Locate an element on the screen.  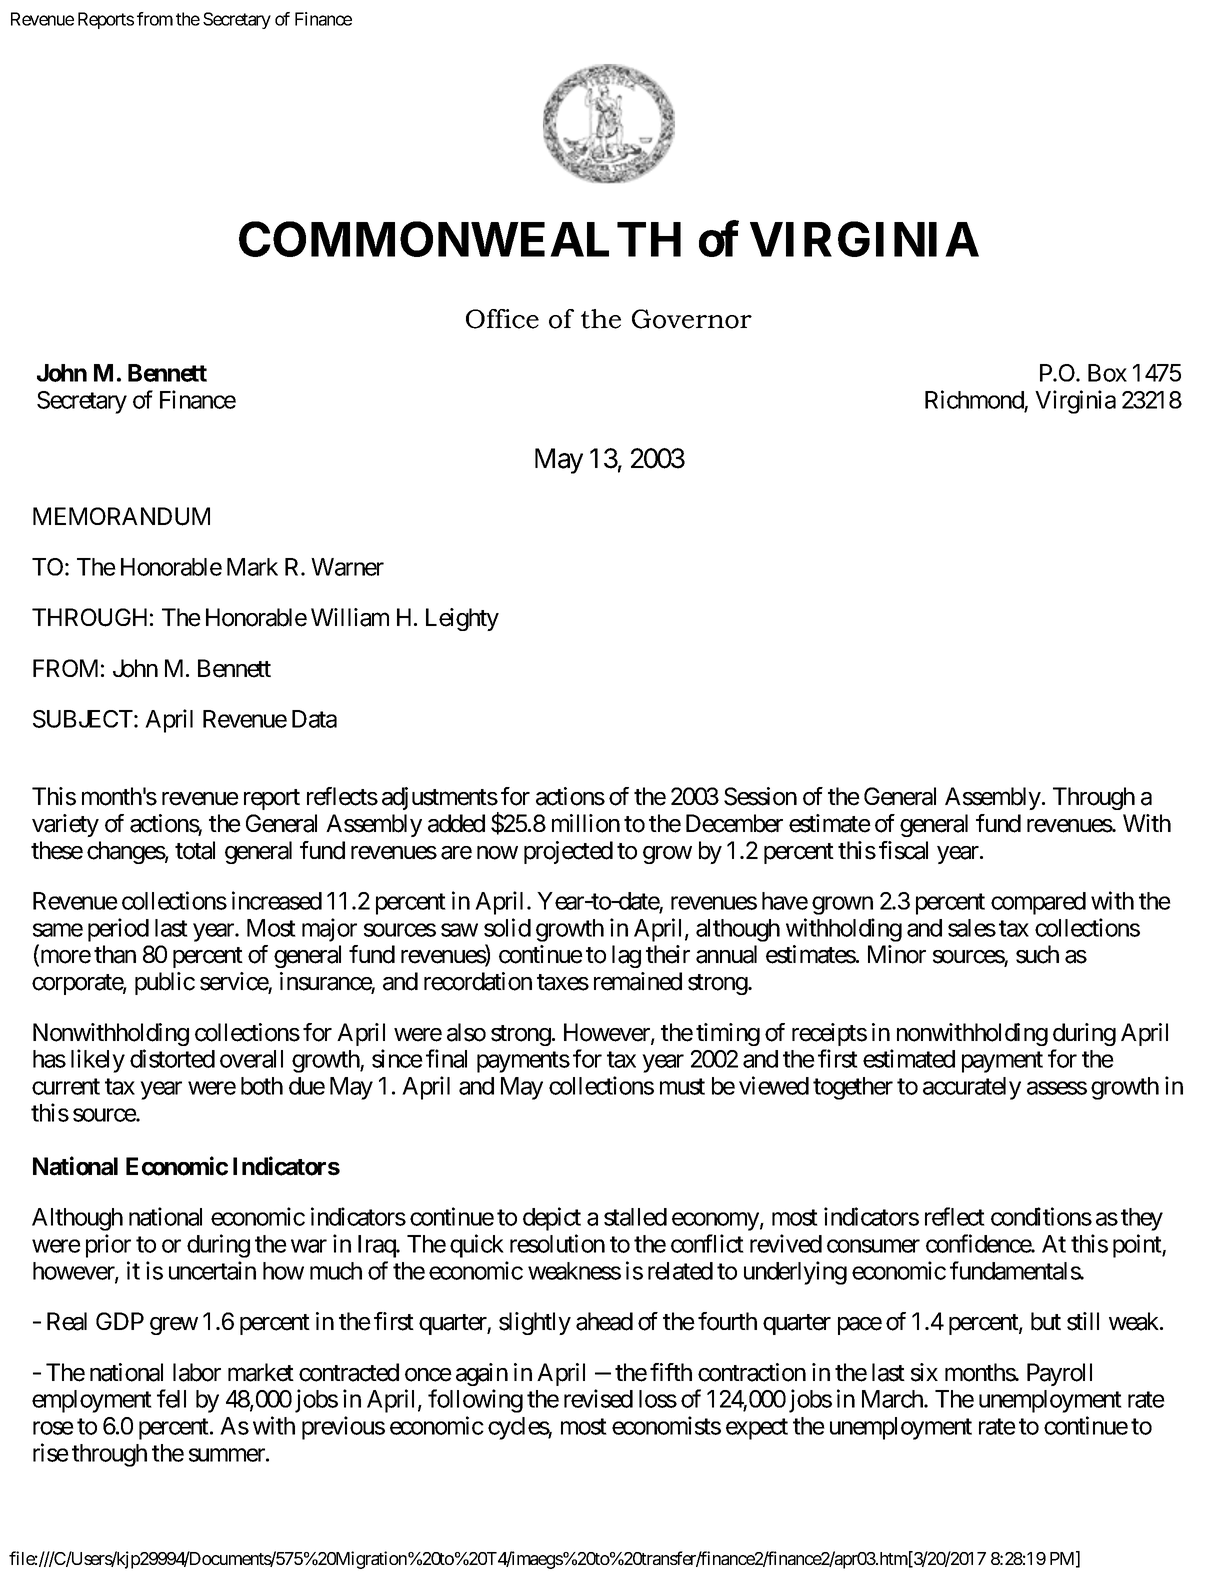
must is located at coordinates (682, 1086).
